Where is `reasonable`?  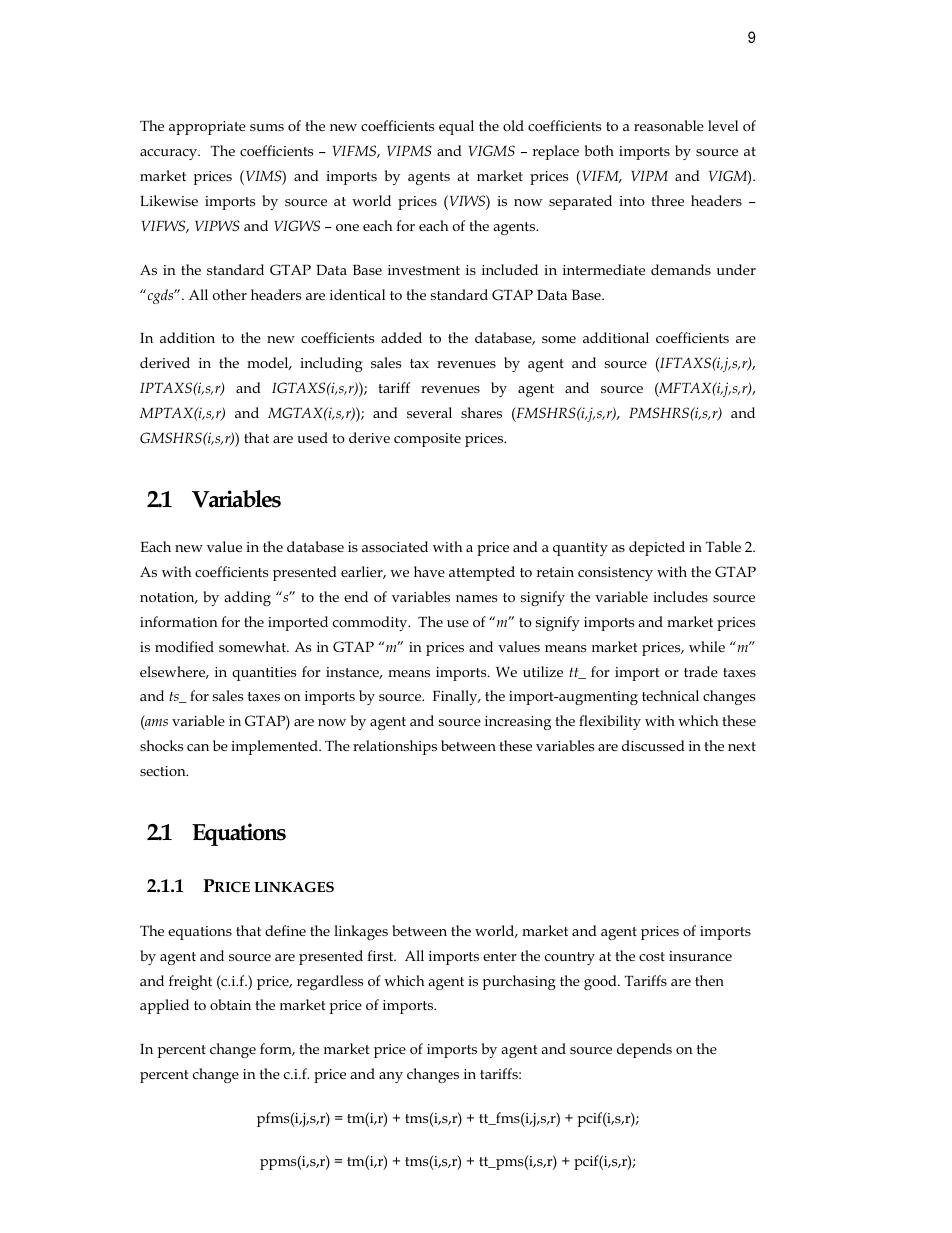 reasonable is located at coordinates (669, 125).
